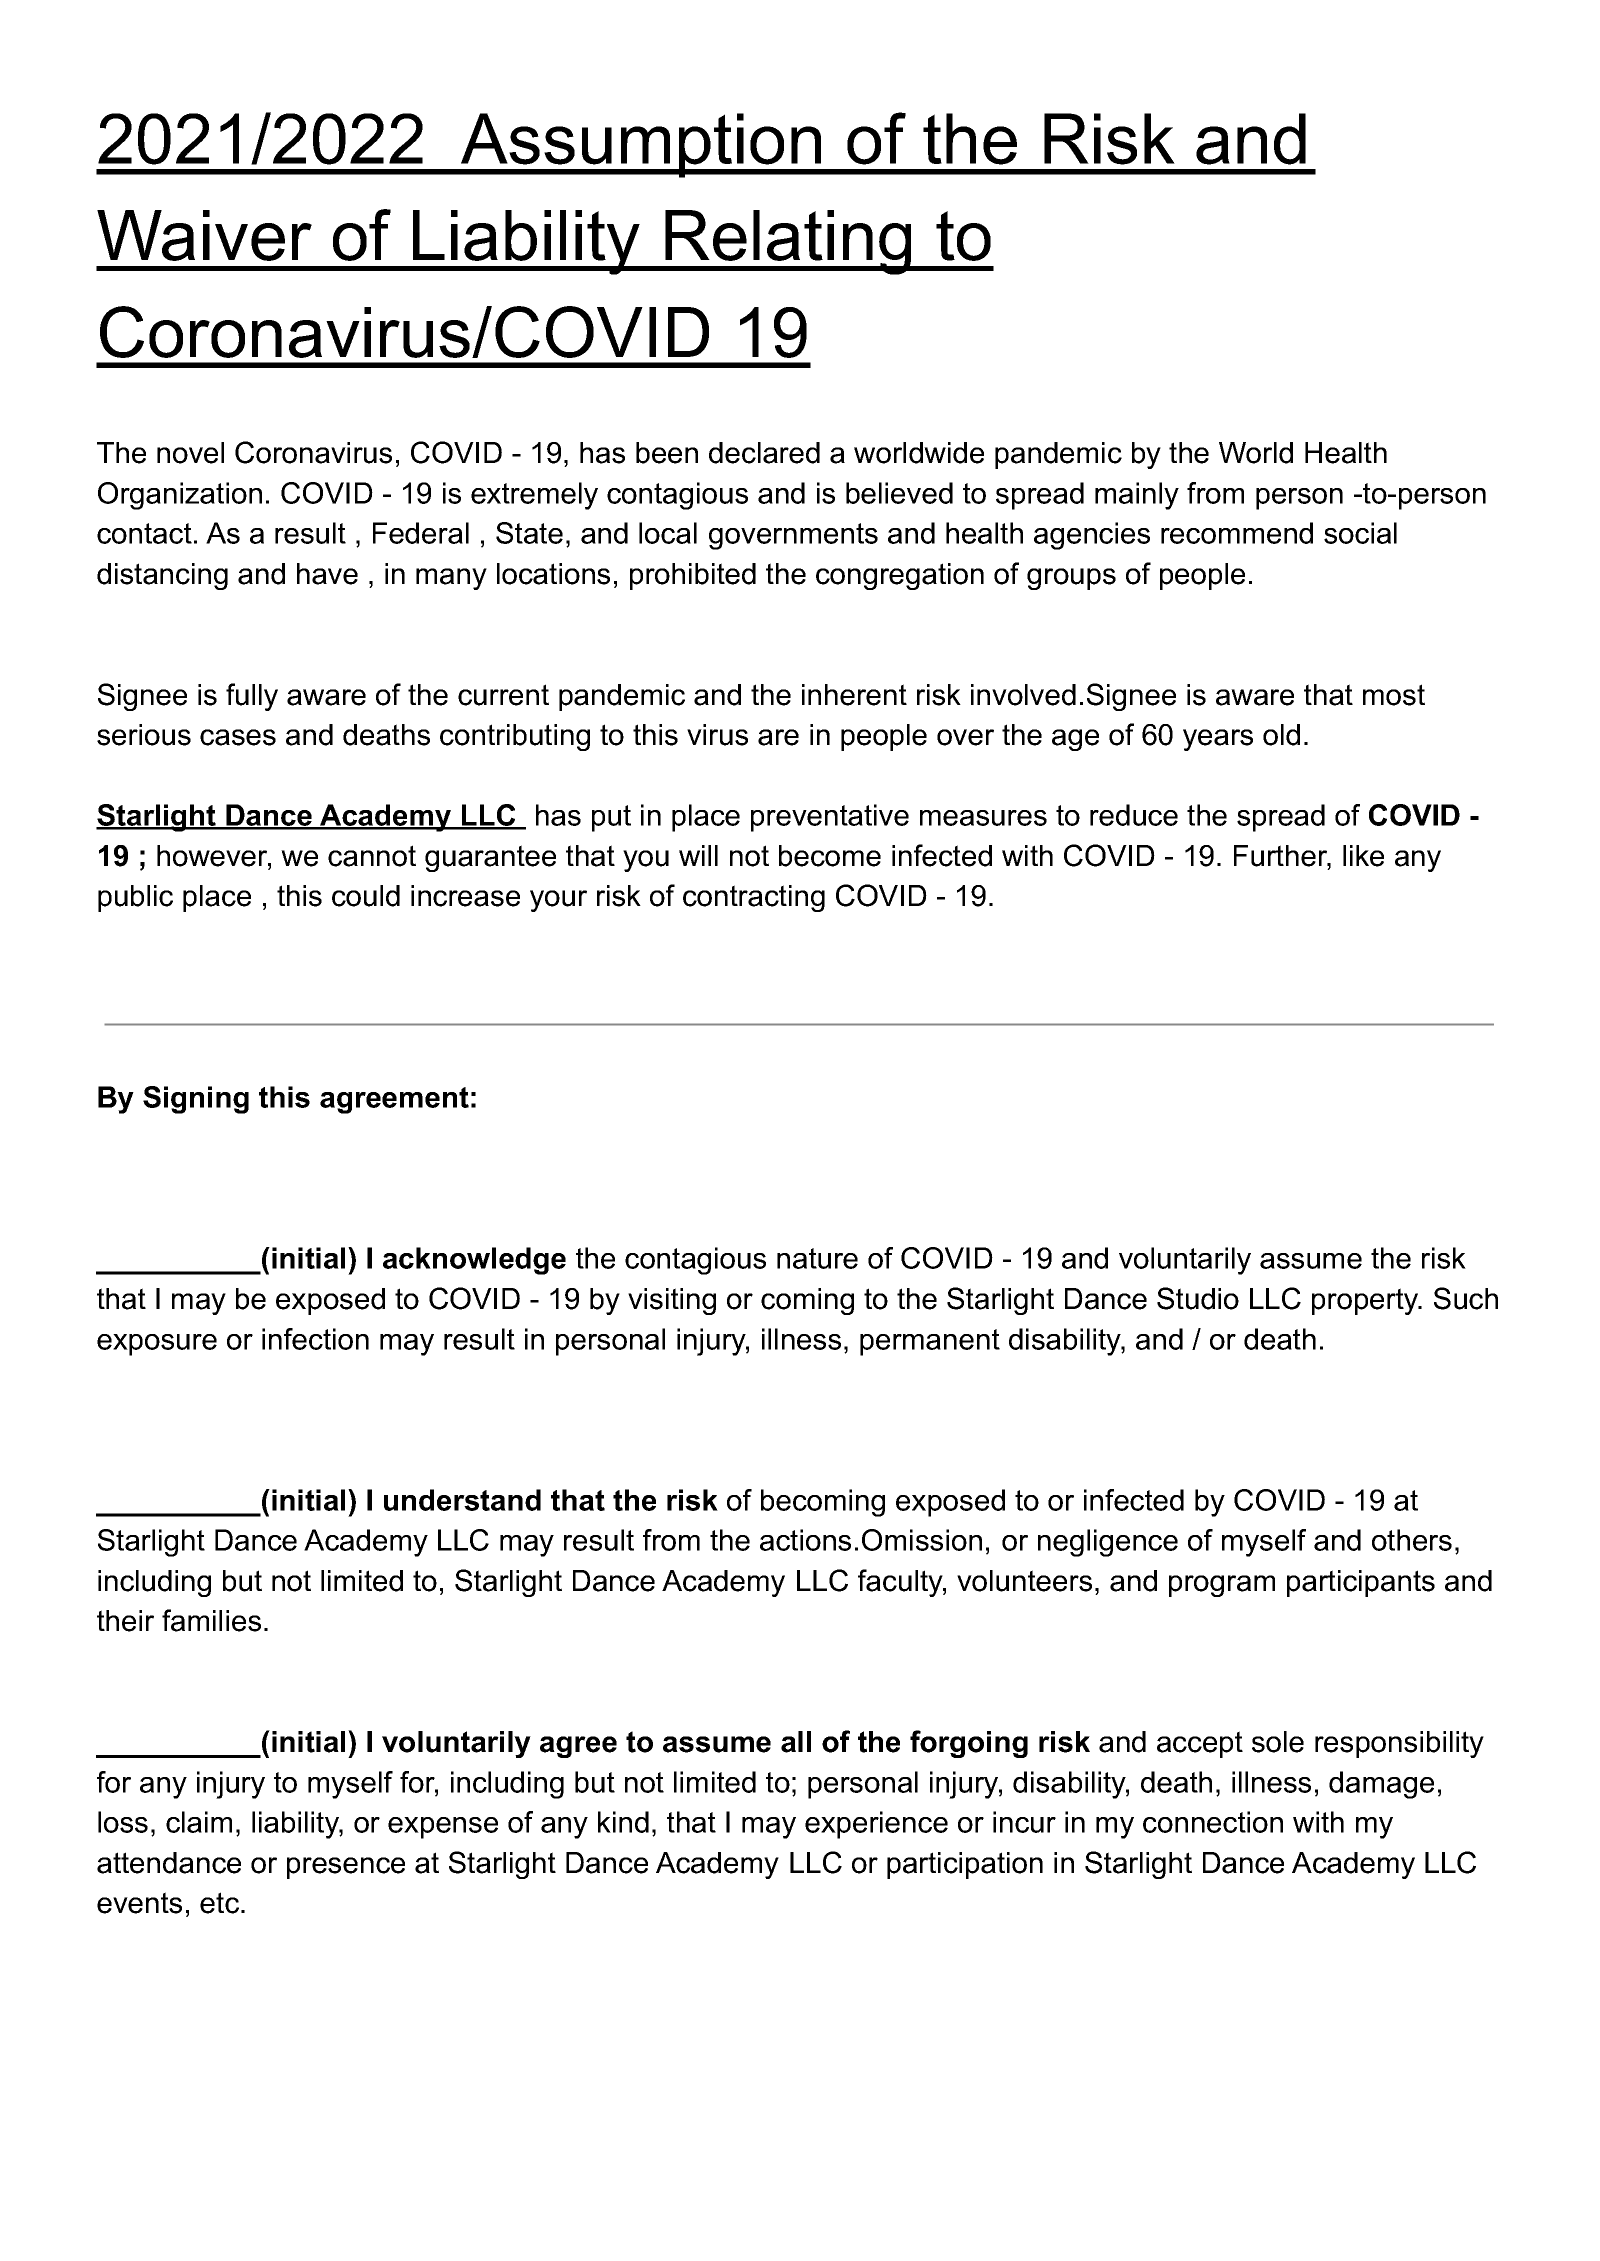  Describe the element at coordinates (1213, 1822) in the screenshot. I see `connection` at that location.
